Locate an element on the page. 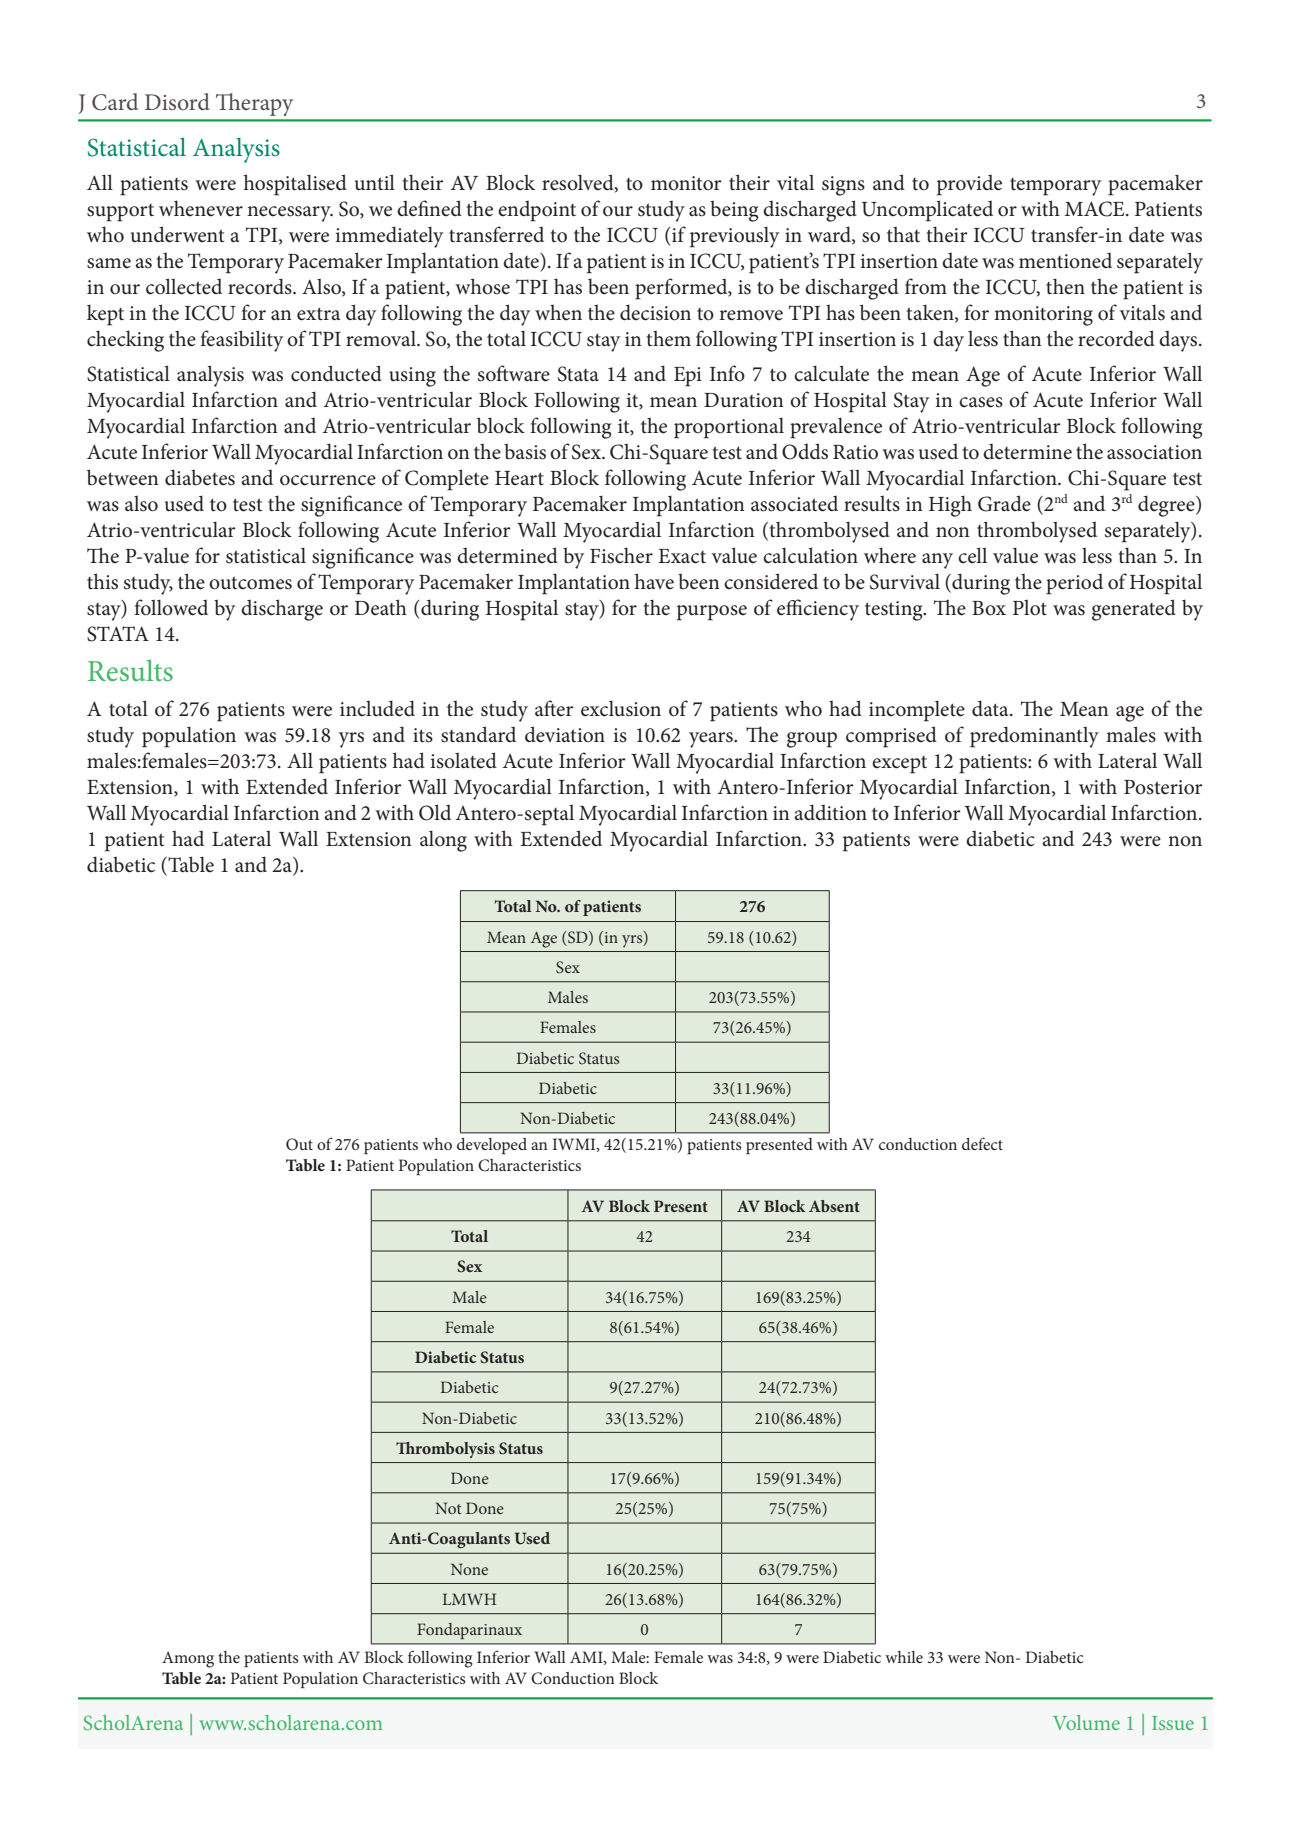 This image has width=1291, height=1827. period is located at coordinates (1074, 584).
